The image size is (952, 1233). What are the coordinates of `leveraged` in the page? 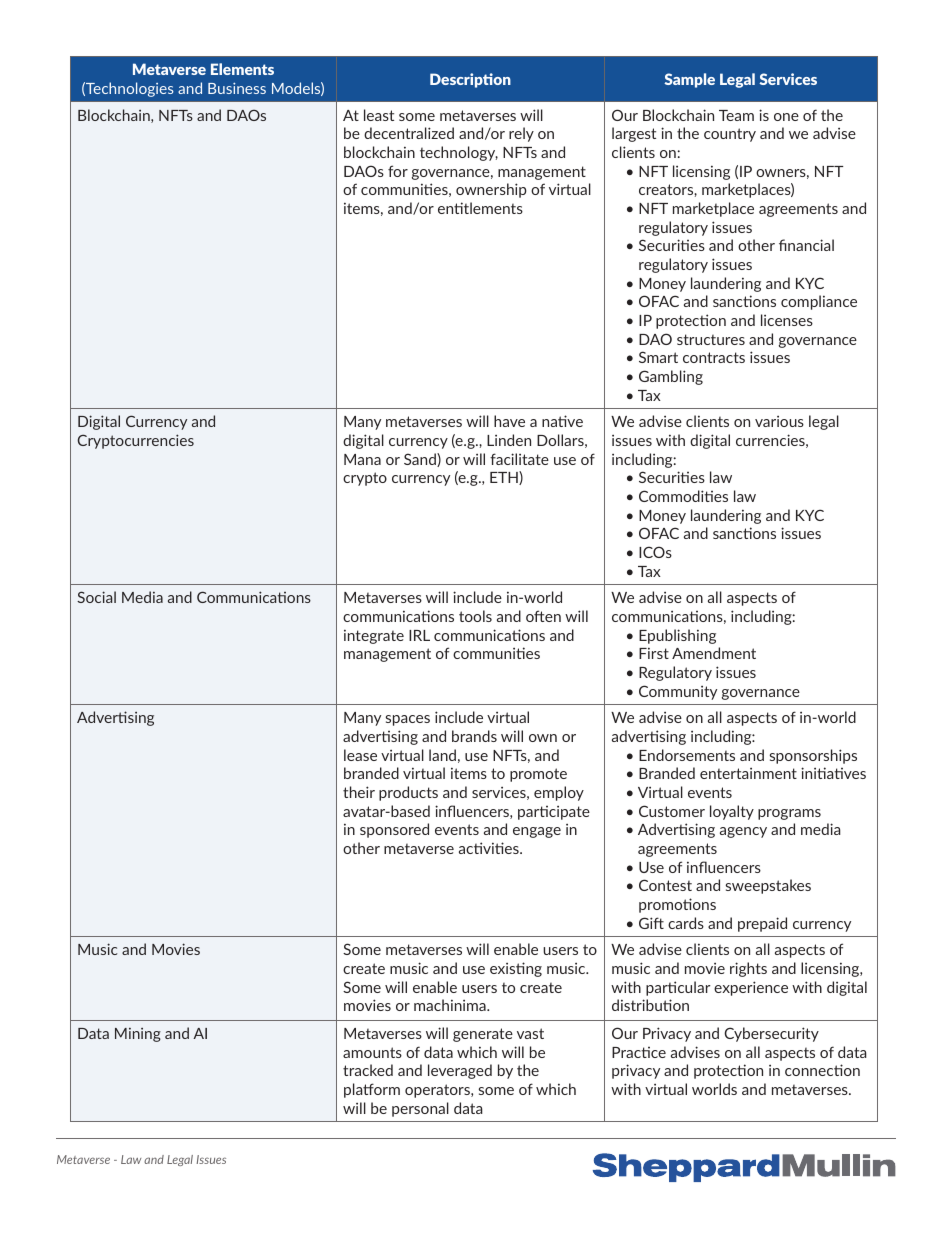 It's located at (460, 1071).
